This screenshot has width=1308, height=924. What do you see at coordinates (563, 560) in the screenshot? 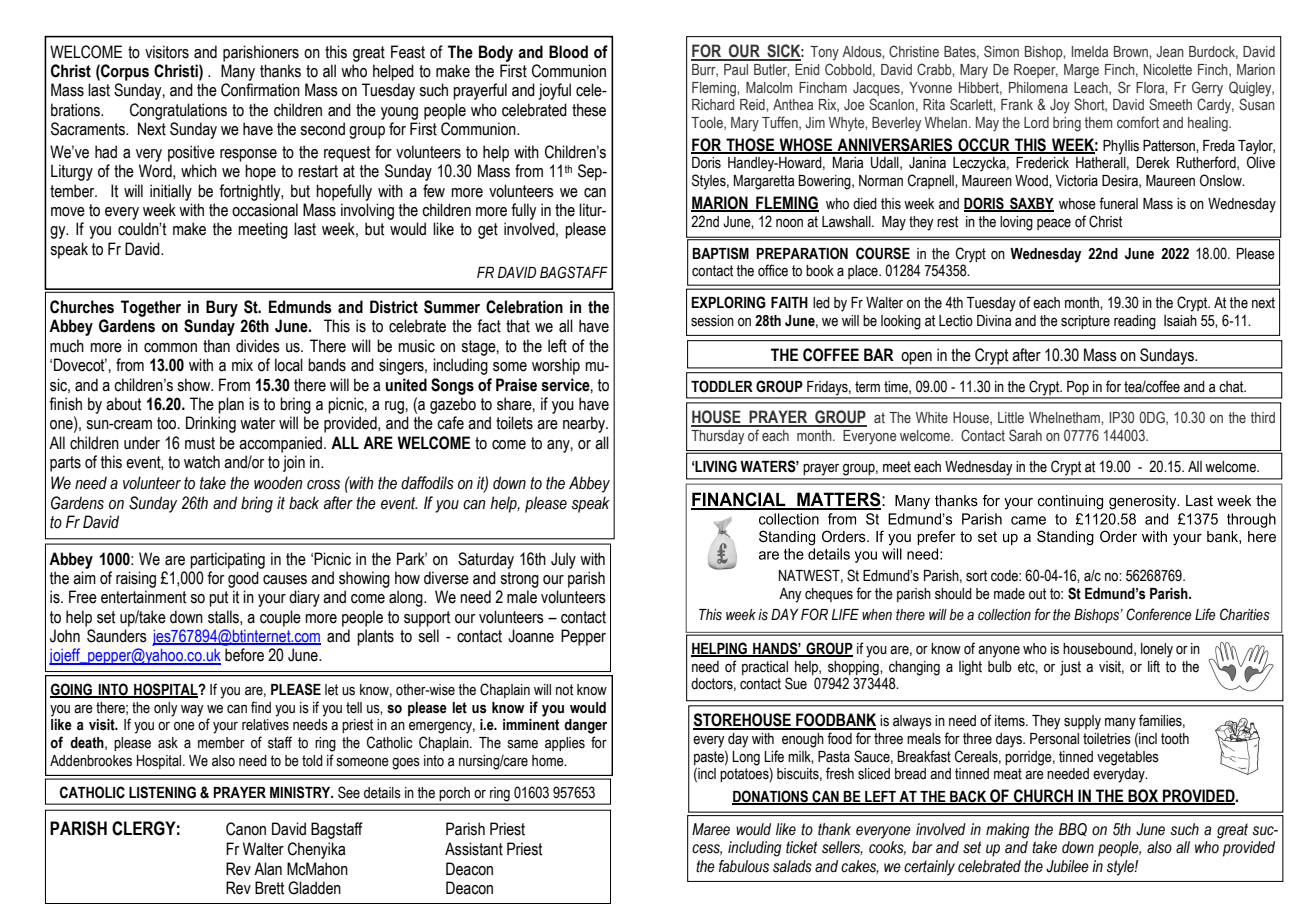
I see `July` at bounding box center [563, 560].
